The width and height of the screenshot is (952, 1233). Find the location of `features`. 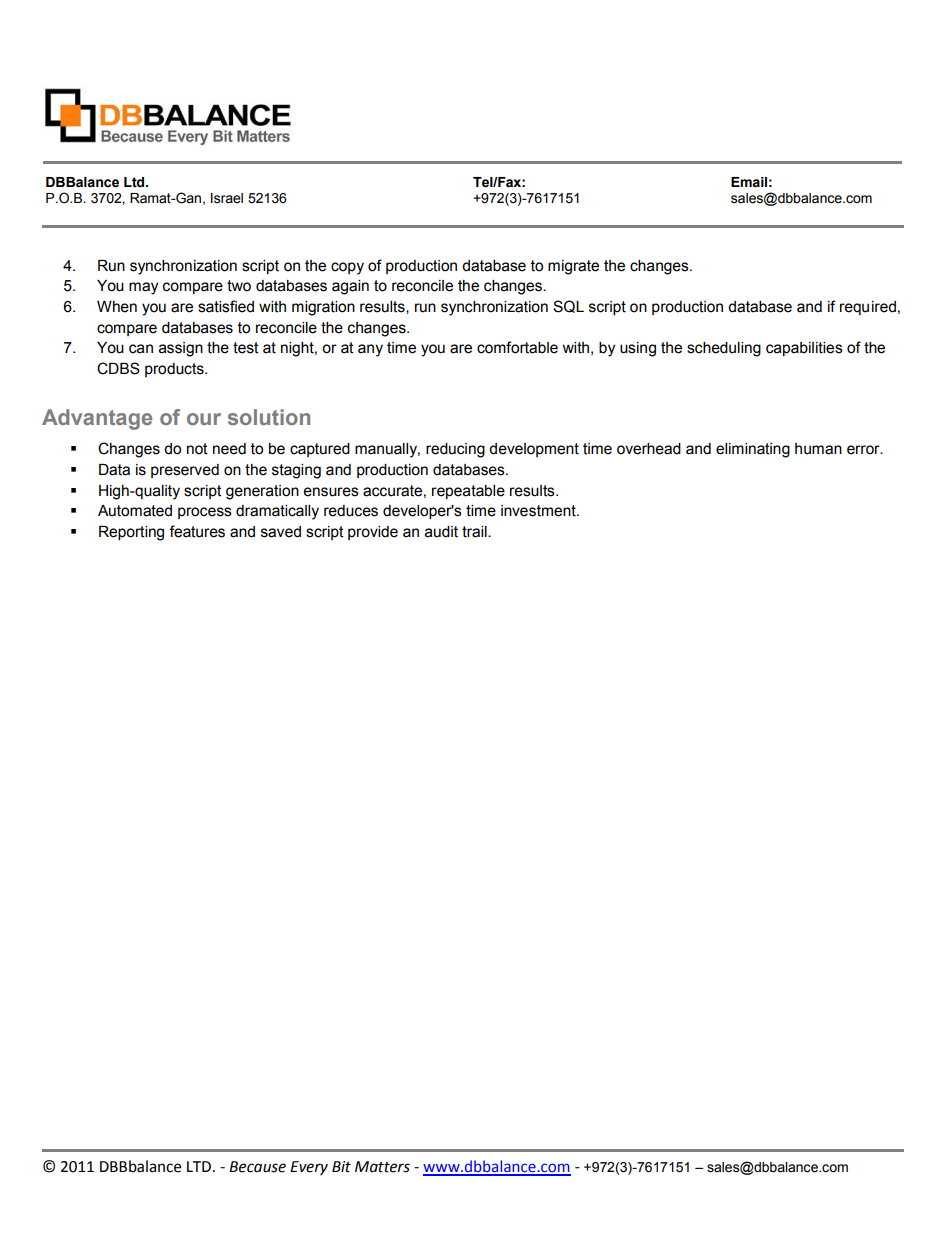

features is located at coordinates (197, 531).
